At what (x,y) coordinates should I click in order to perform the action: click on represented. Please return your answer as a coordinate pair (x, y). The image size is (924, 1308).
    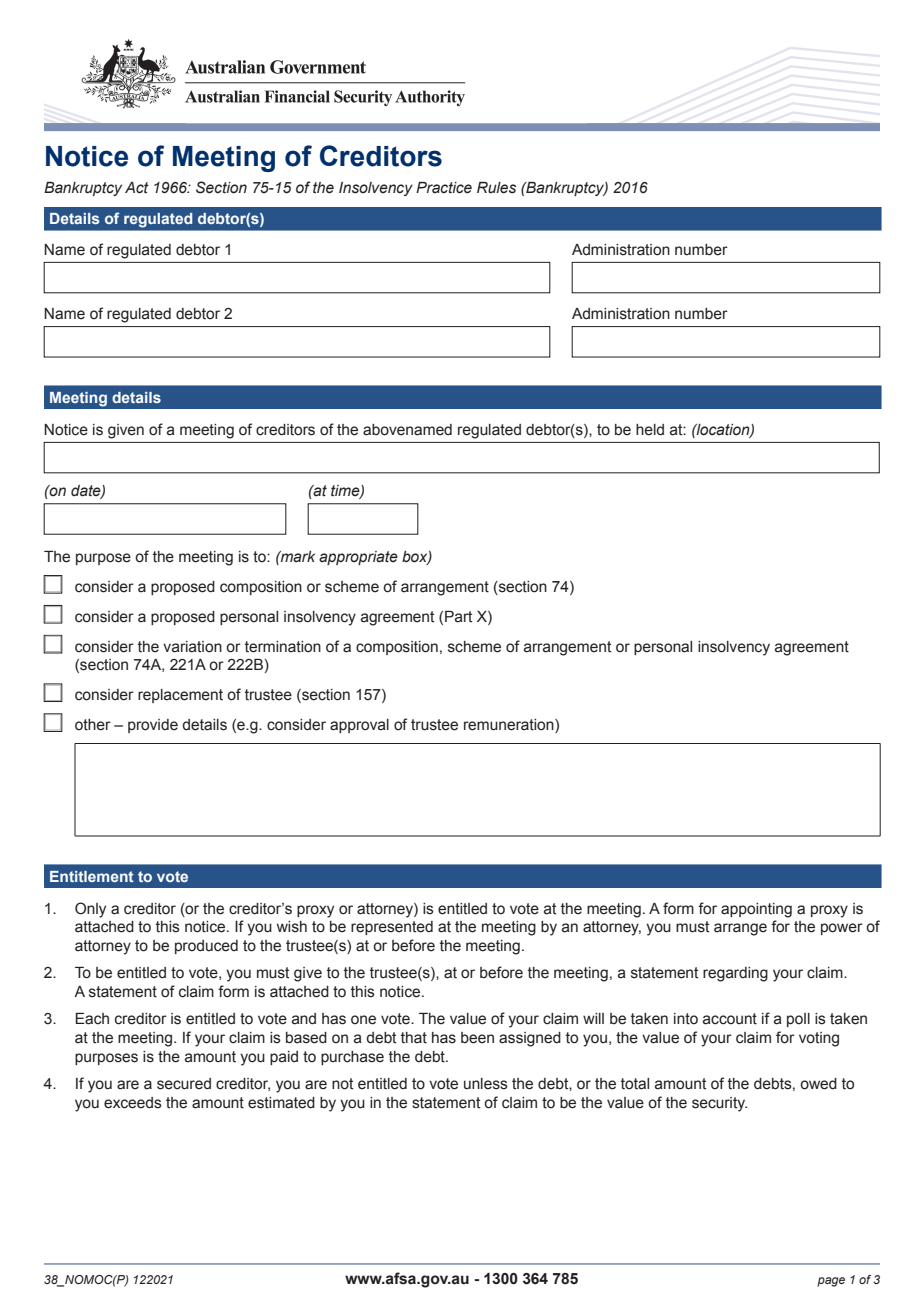
    Looking at the image, I should click on (392, 928).
